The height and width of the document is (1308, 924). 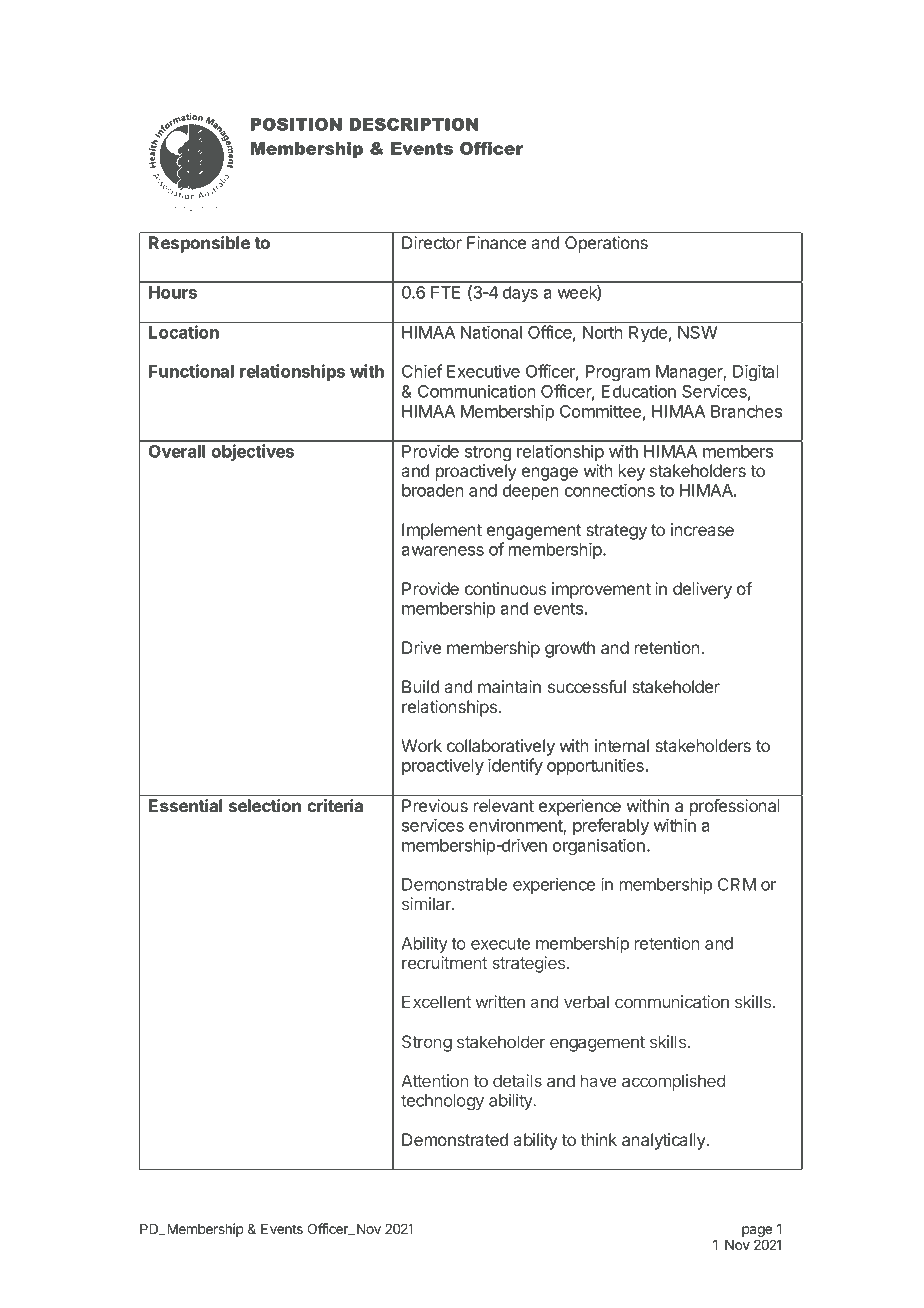 I want to click on objectives, so click(x=252, y=452).
